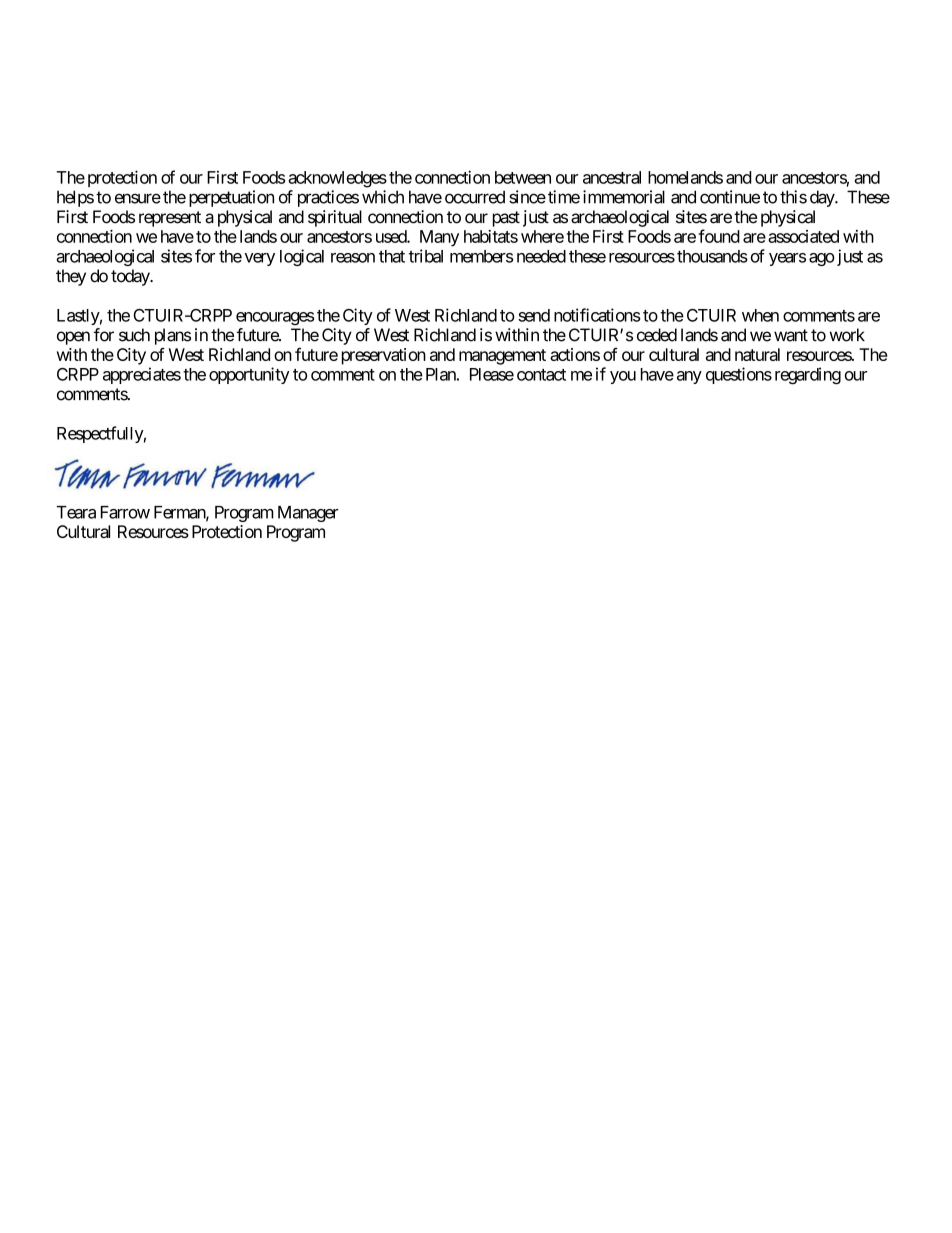 The height and width of the document is (1233, 952). What do you see at coordinates (534, 315) in the document?
I see `send` at bounding box center [534, 315].
